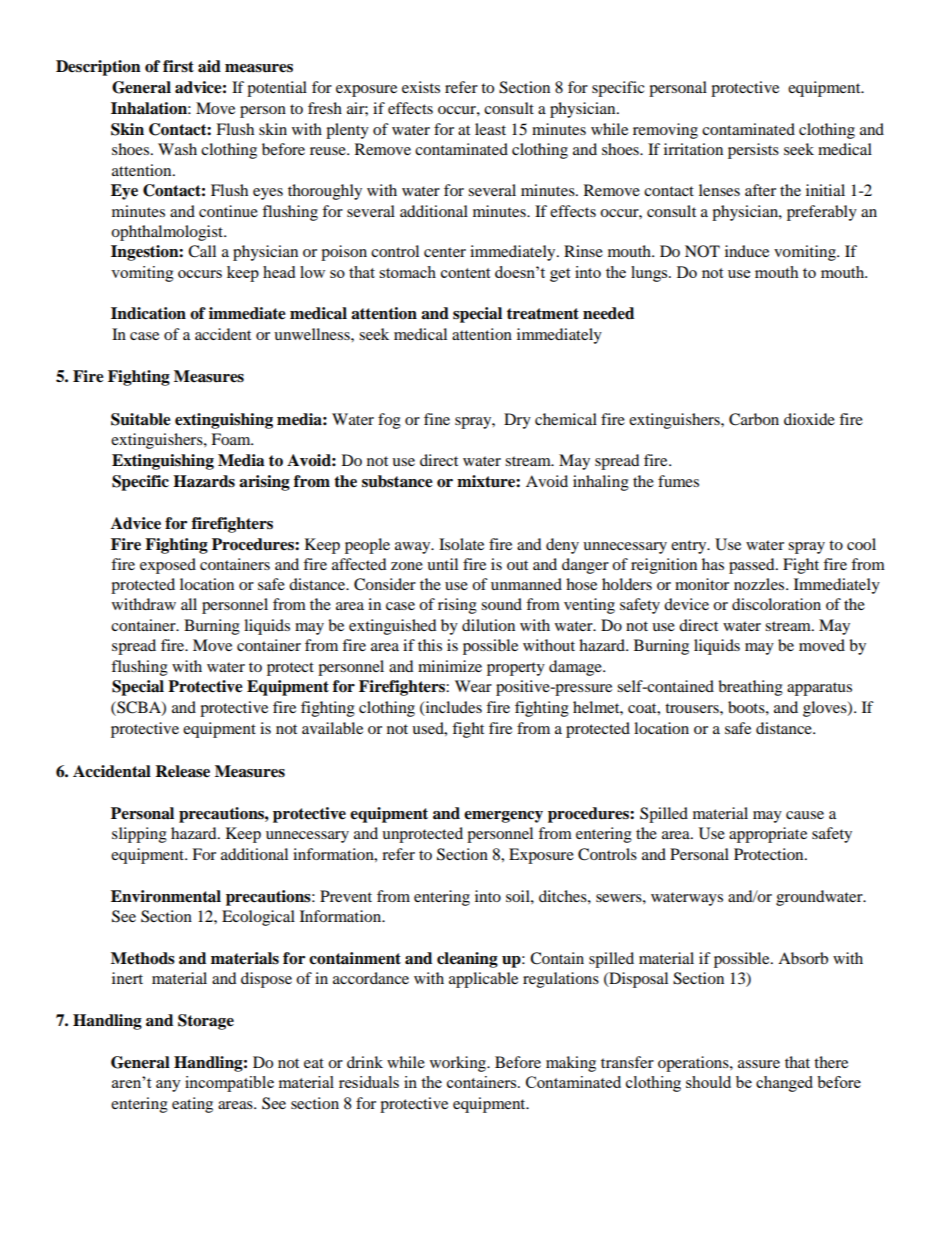  What do you see at coordinates (473, 686) in the screenshot?
I see `Wear` at bounding box center [473, 686].
